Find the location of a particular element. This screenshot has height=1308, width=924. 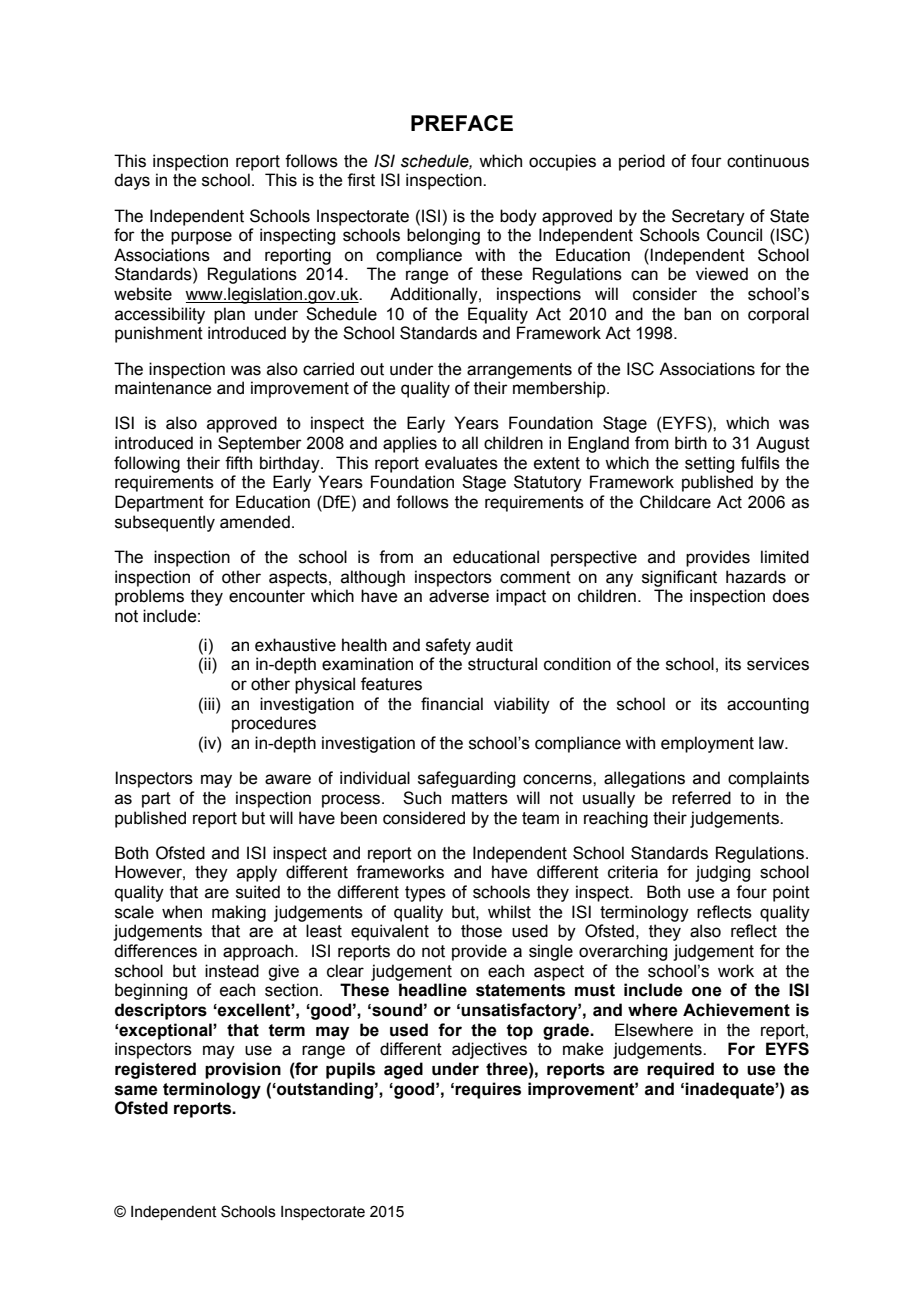

employment is located at coordinates (707, 744).
